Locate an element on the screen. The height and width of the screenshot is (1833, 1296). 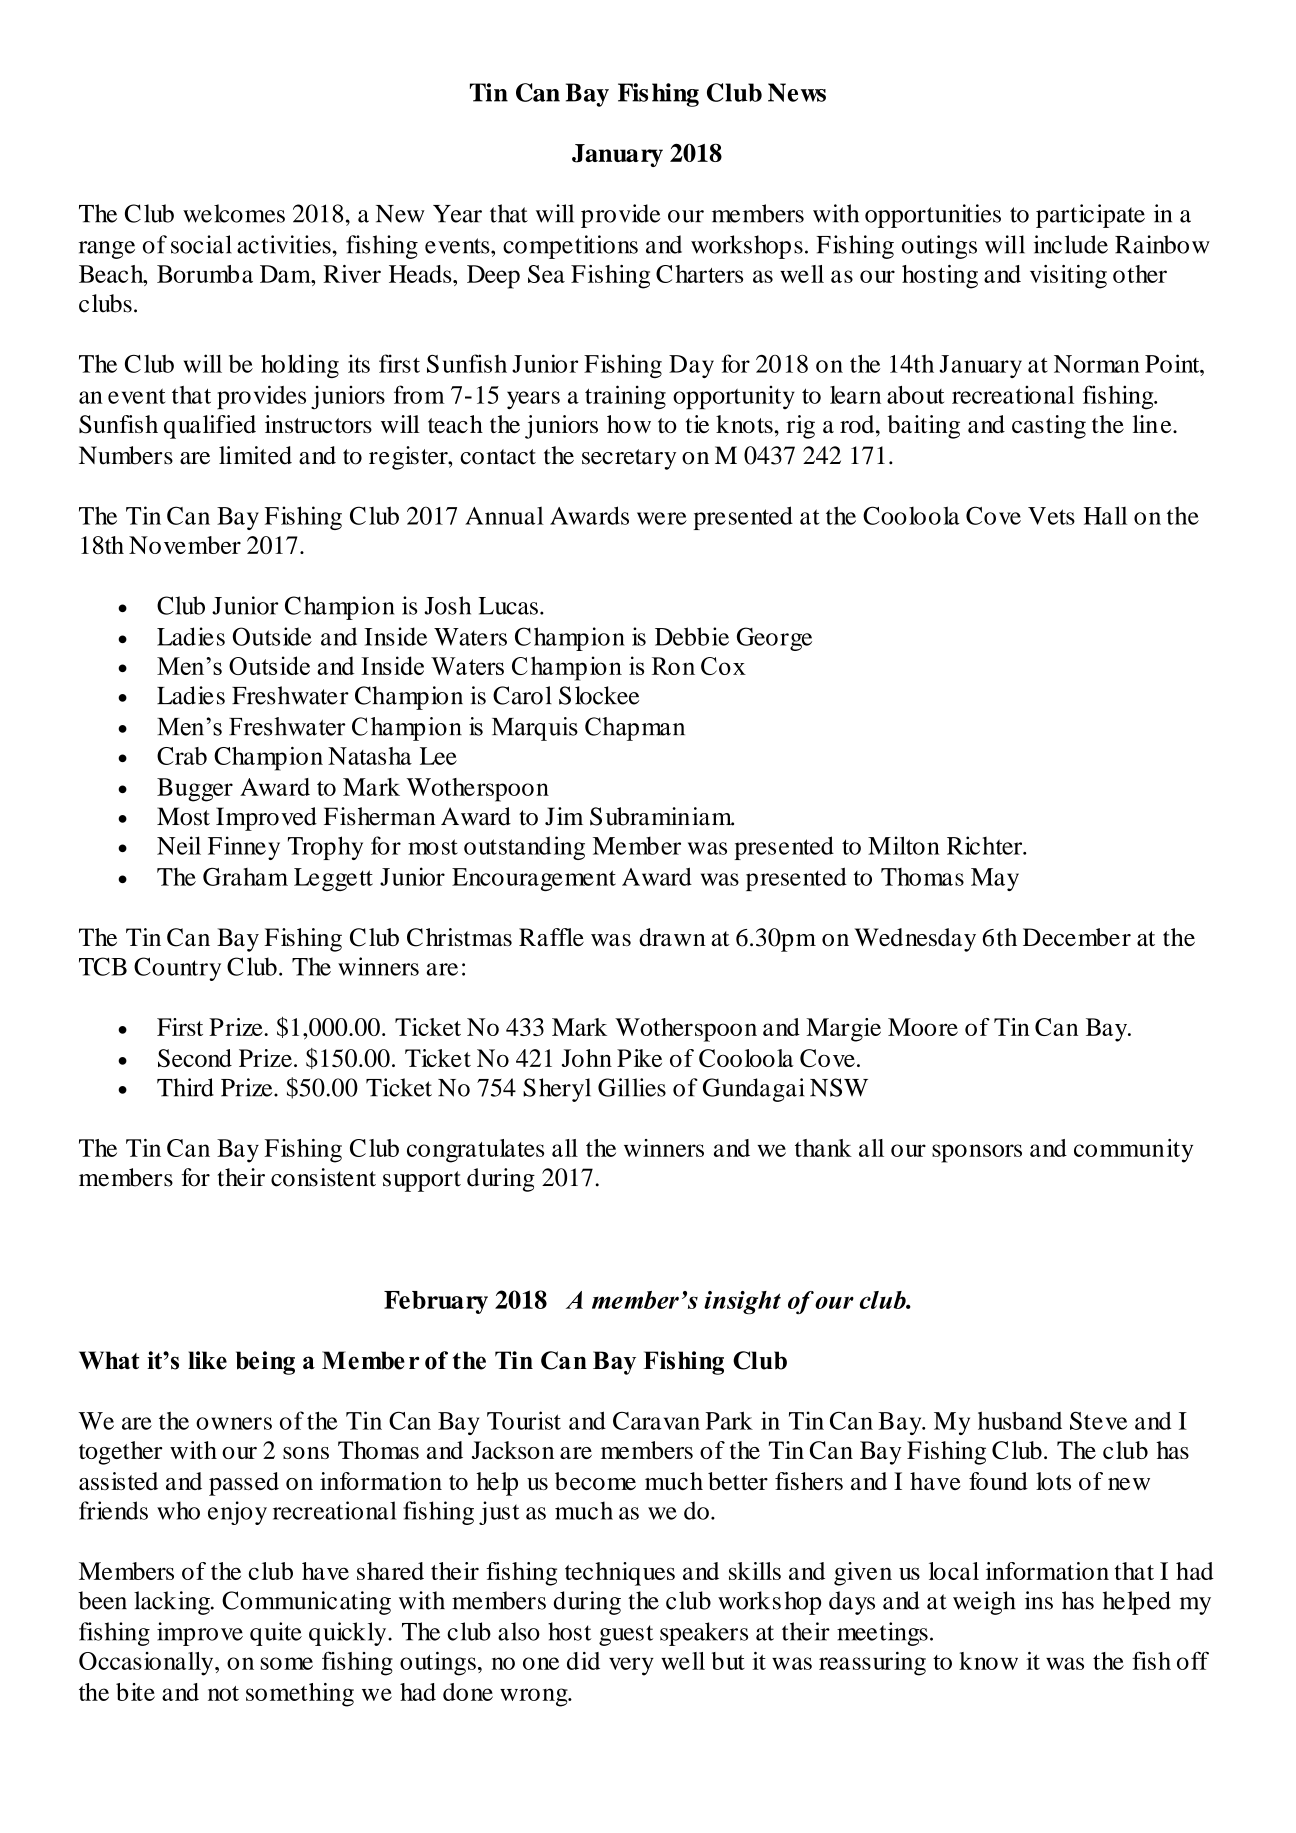
very is located at coordinates (631, 1666).
